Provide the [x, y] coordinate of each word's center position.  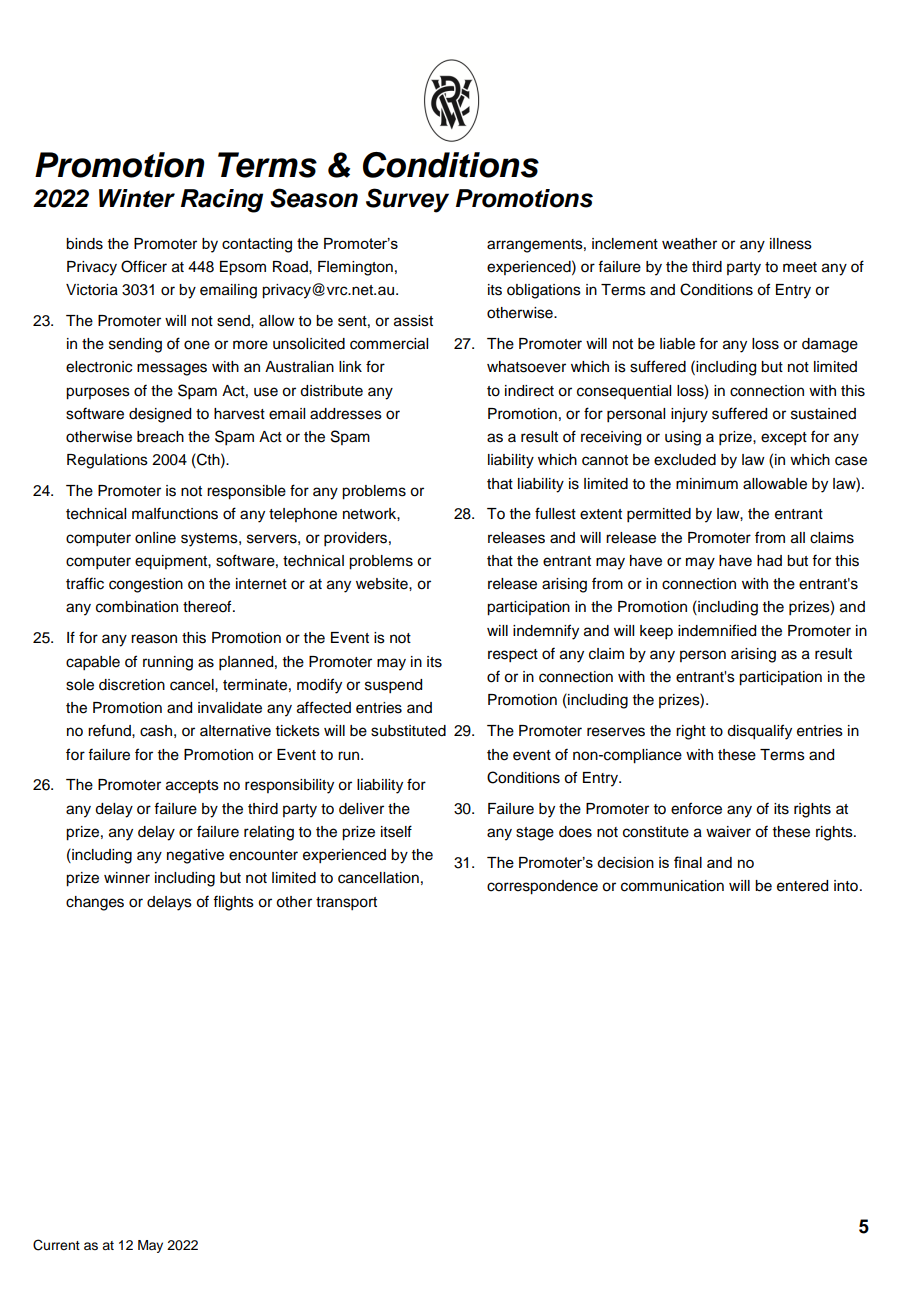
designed [160, 415]
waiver [728, 832]
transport [346, 904]
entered [802, 886]
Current [56, 1245]
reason [154, 639]
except [784, 439]
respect [513, 656]
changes [95, 903]
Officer [144, 266]
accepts [192, 787]
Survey [407, 200]
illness [791, 244]
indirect [529, 391]
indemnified [717, 630]
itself [396, 831]
